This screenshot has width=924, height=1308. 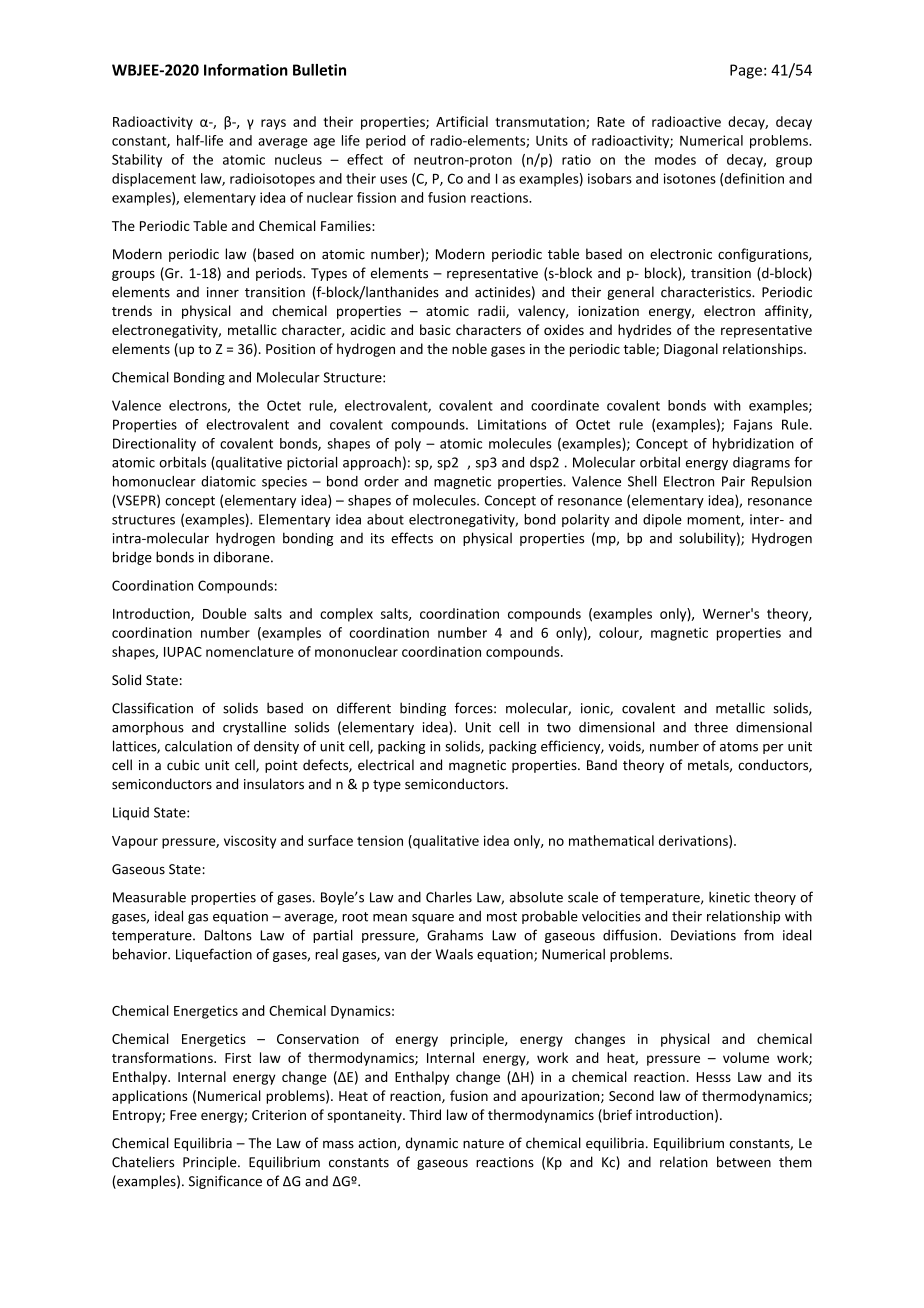 I want to click on electrical, so click(x=386, y=765).
